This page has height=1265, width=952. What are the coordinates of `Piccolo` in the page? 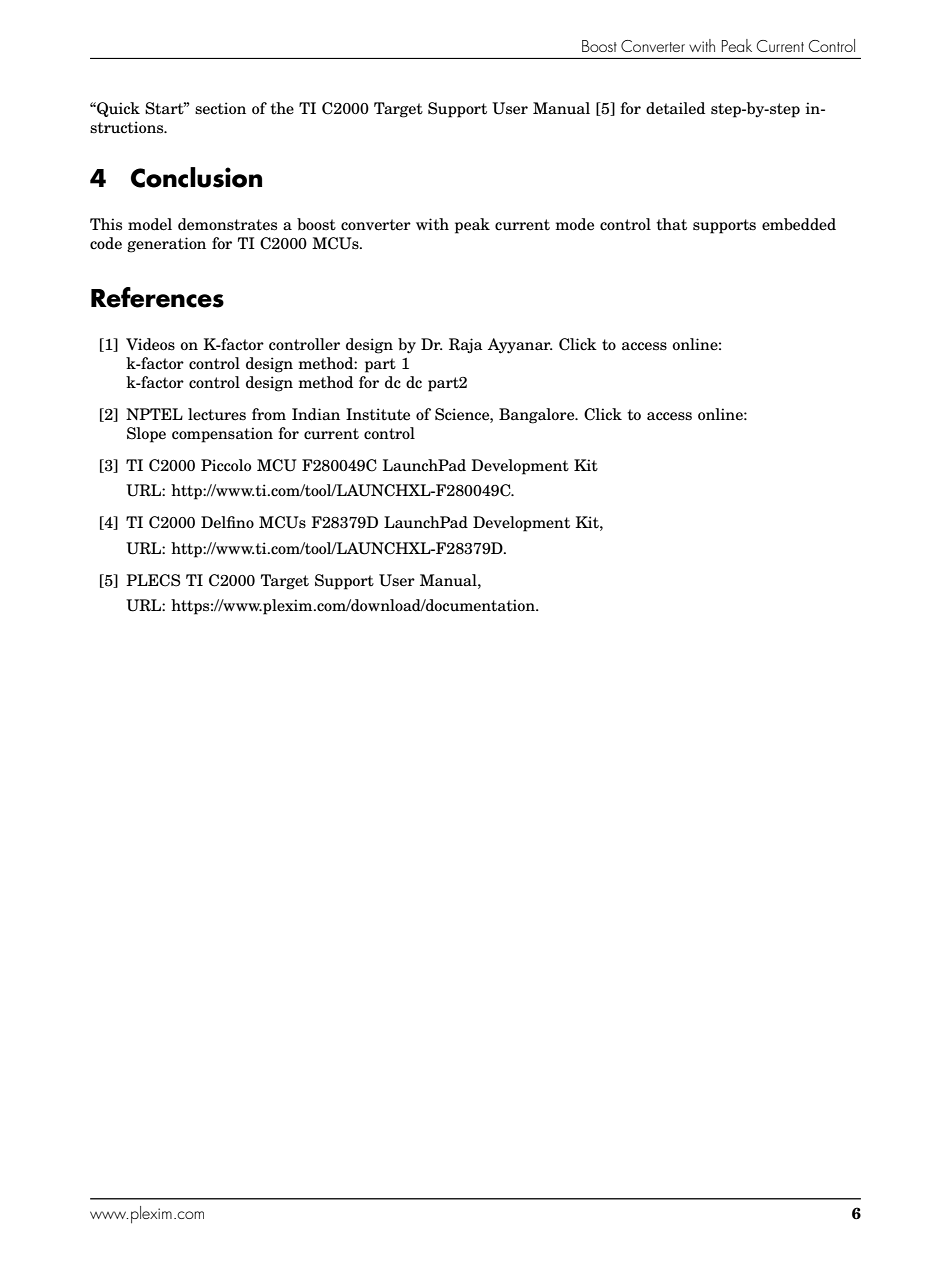 It's located at (226, 465).
